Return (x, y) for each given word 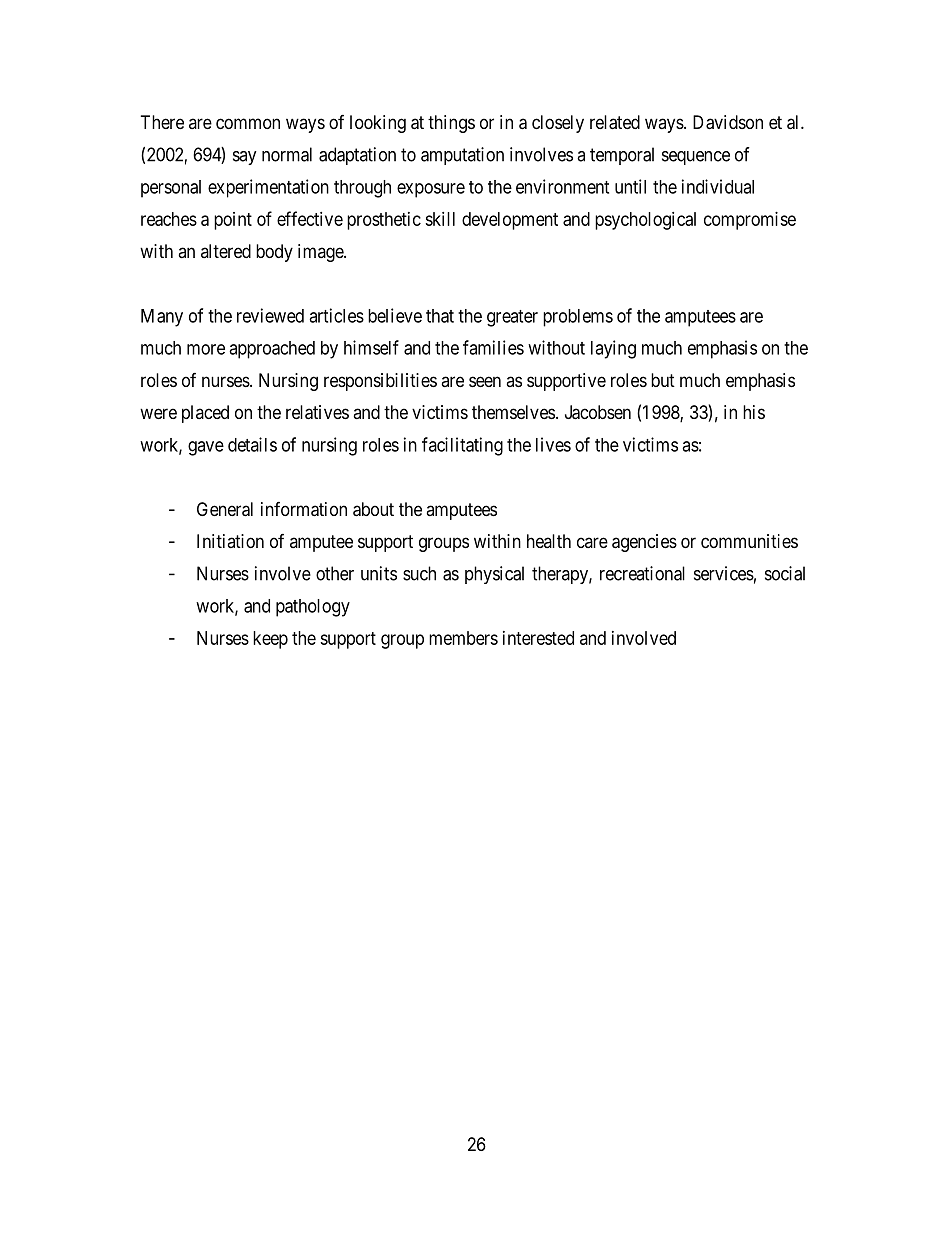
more (206, 349)
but (663, 380)
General (225, 509)
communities (749, 541)
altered (226, 251)
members (463, 638)
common (248, 123)
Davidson (728, 122)
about (373, 509)
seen (485, 381)
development (510, 221)
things (451, 124)
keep (270, 640)
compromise (750, 221)
